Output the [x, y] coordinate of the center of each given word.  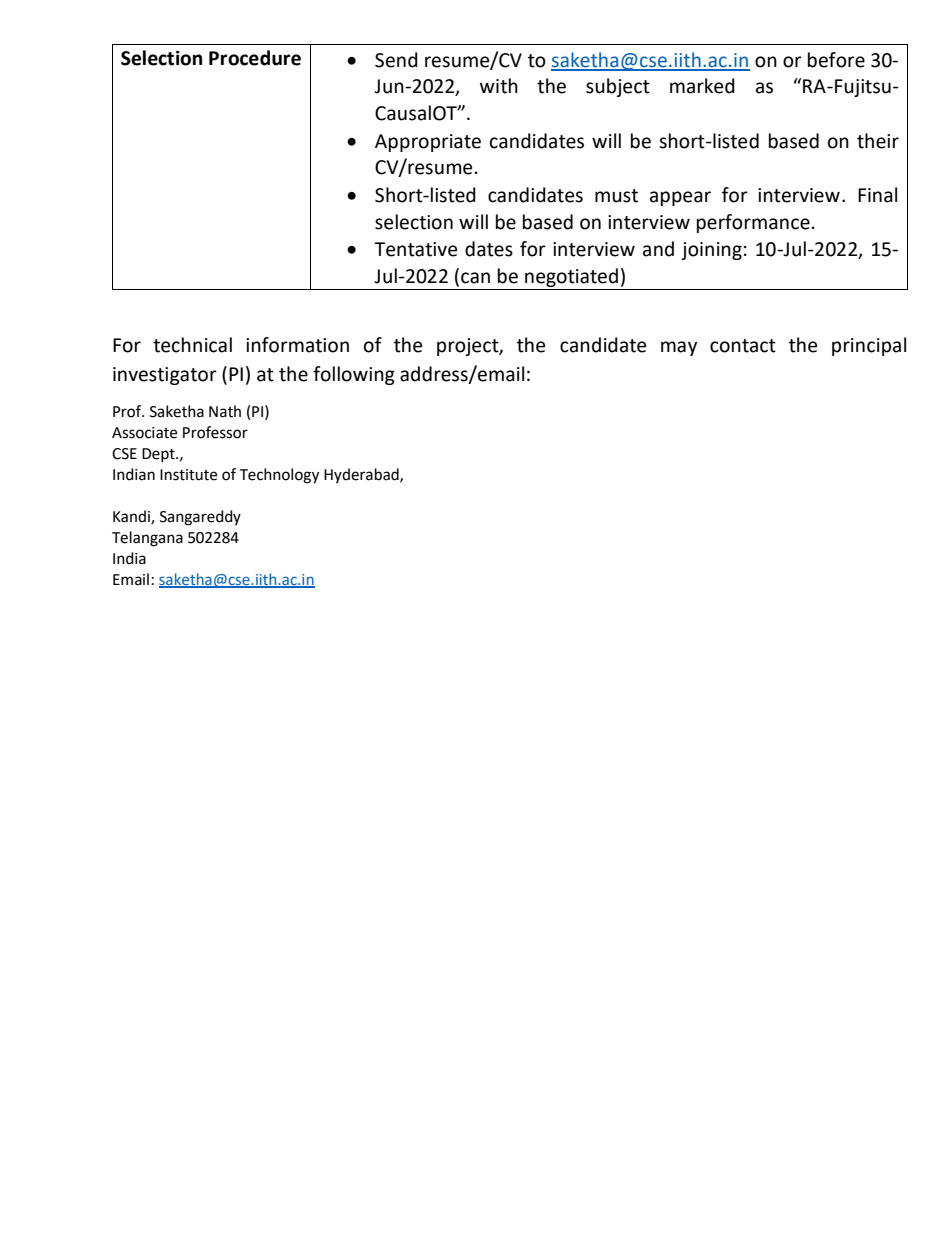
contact [743, 346]
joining [711, 251]
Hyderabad [362, 475]
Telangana [147, 539]
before [836, 60]
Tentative [415, 249]
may [679, 348]
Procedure [255, 58]
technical [192, 345]
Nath [225, 411]
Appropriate [428, 143]
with [499, 86]
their [878, 141]
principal [869, 346]
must [616, 196]
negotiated [571, 277]
